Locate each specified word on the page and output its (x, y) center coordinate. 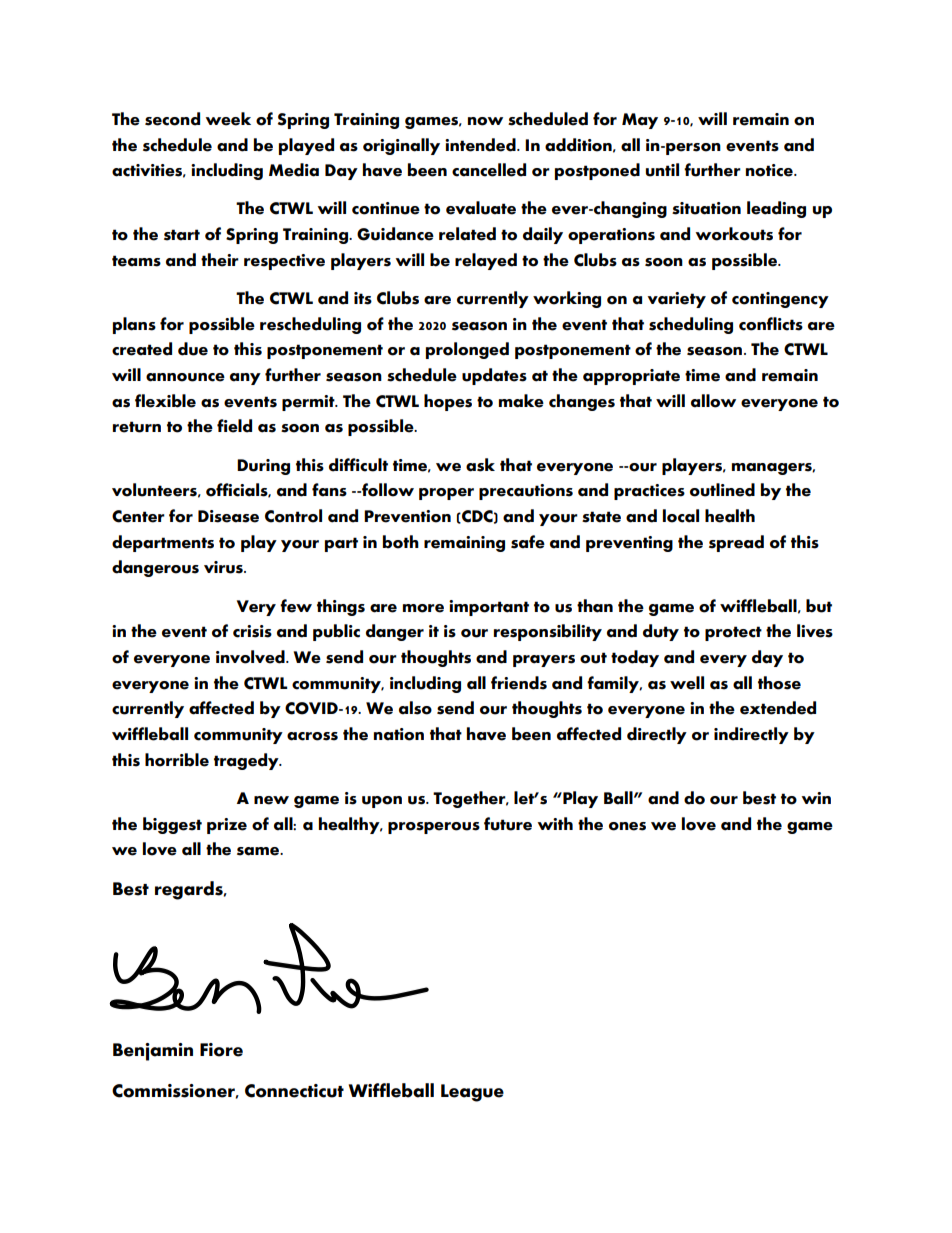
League (472, 1093)
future (508, 824)
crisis (252, 631)
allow (713, 401)
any (245, 379)
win (816, 798)
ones (627, 826)
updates (494, 376)
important (489, 608)
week (228, 119)
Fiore (221, 1050)
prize (227, 826)
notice (770, 170)
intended (481, 145)
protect (733, 633)
